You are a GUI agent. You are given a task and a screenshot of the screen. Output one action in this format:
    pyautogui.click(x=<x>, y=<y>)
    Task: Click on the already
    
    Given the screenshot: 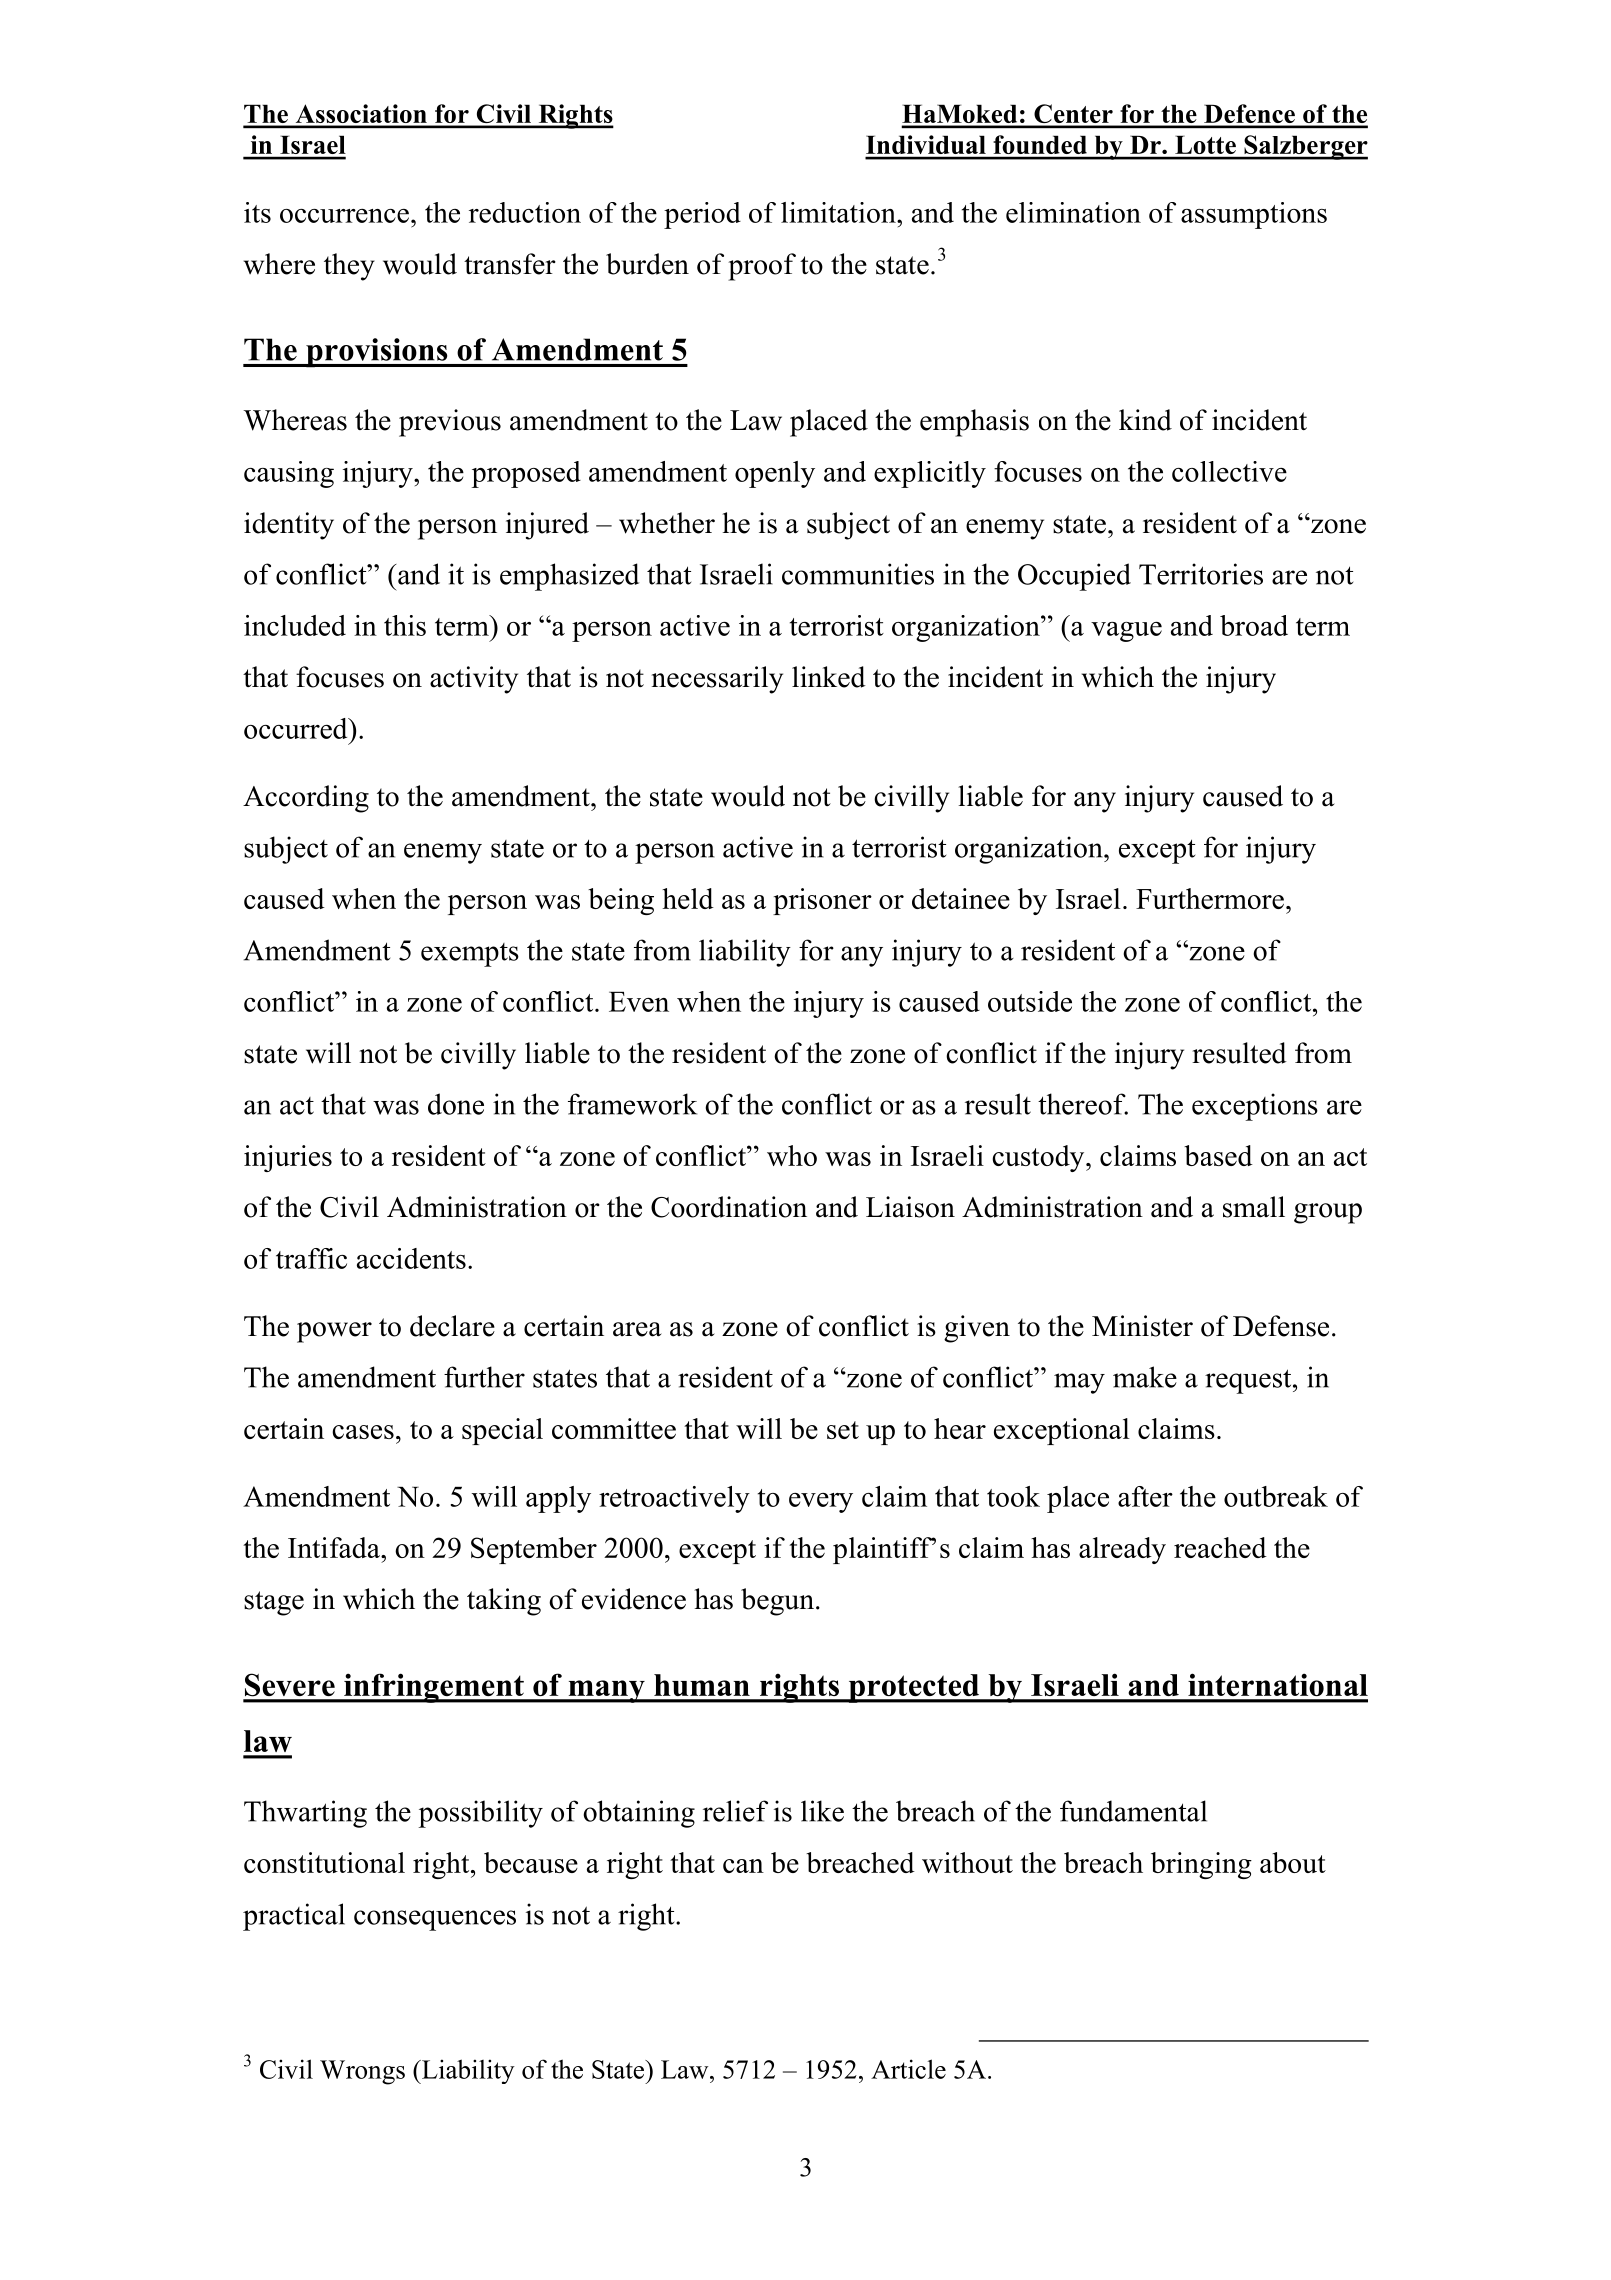 What is the action you would take?
    pyautogui.click(x=1122, y=1550)
